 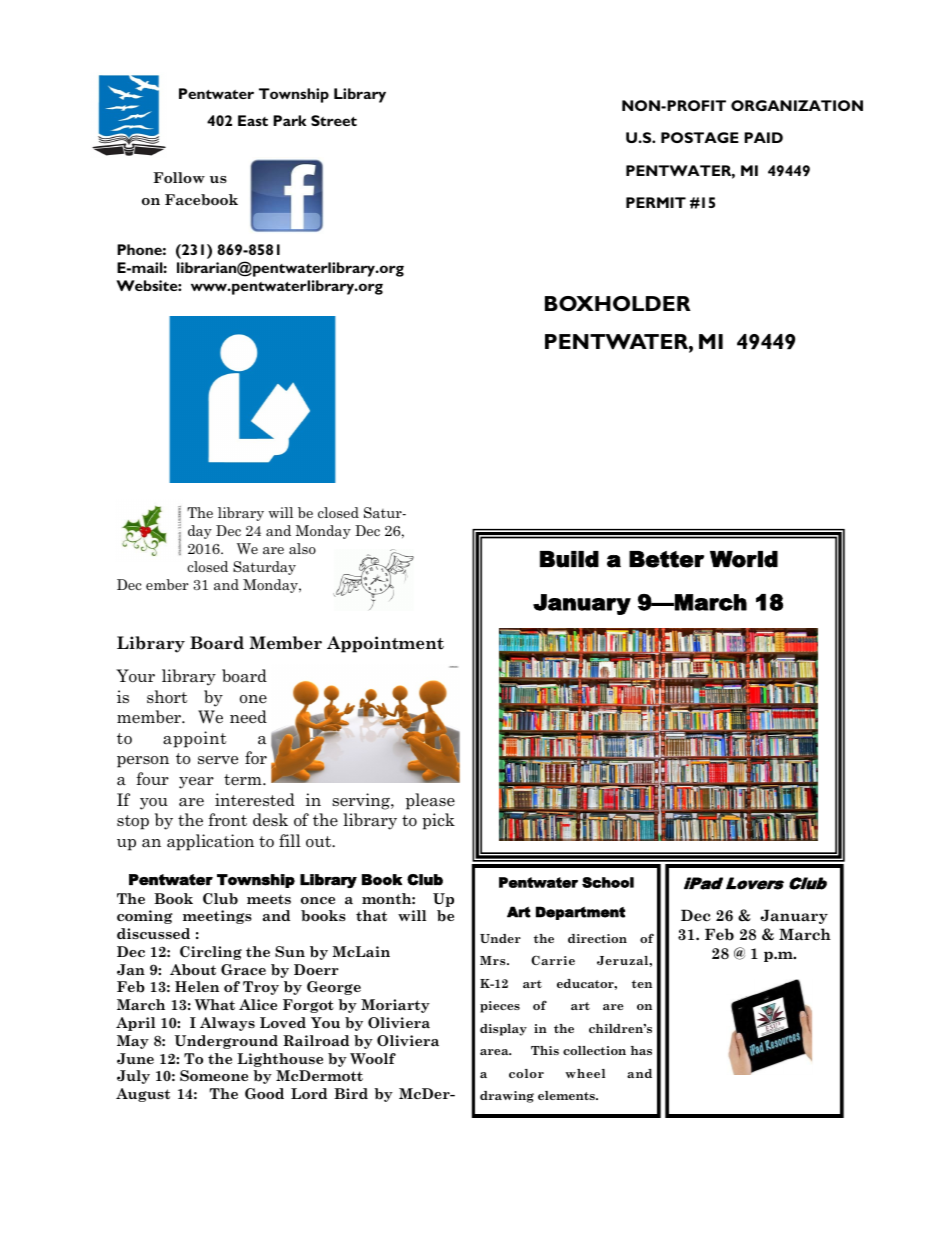 I want to click on Street, so click(x=334, y=120).
